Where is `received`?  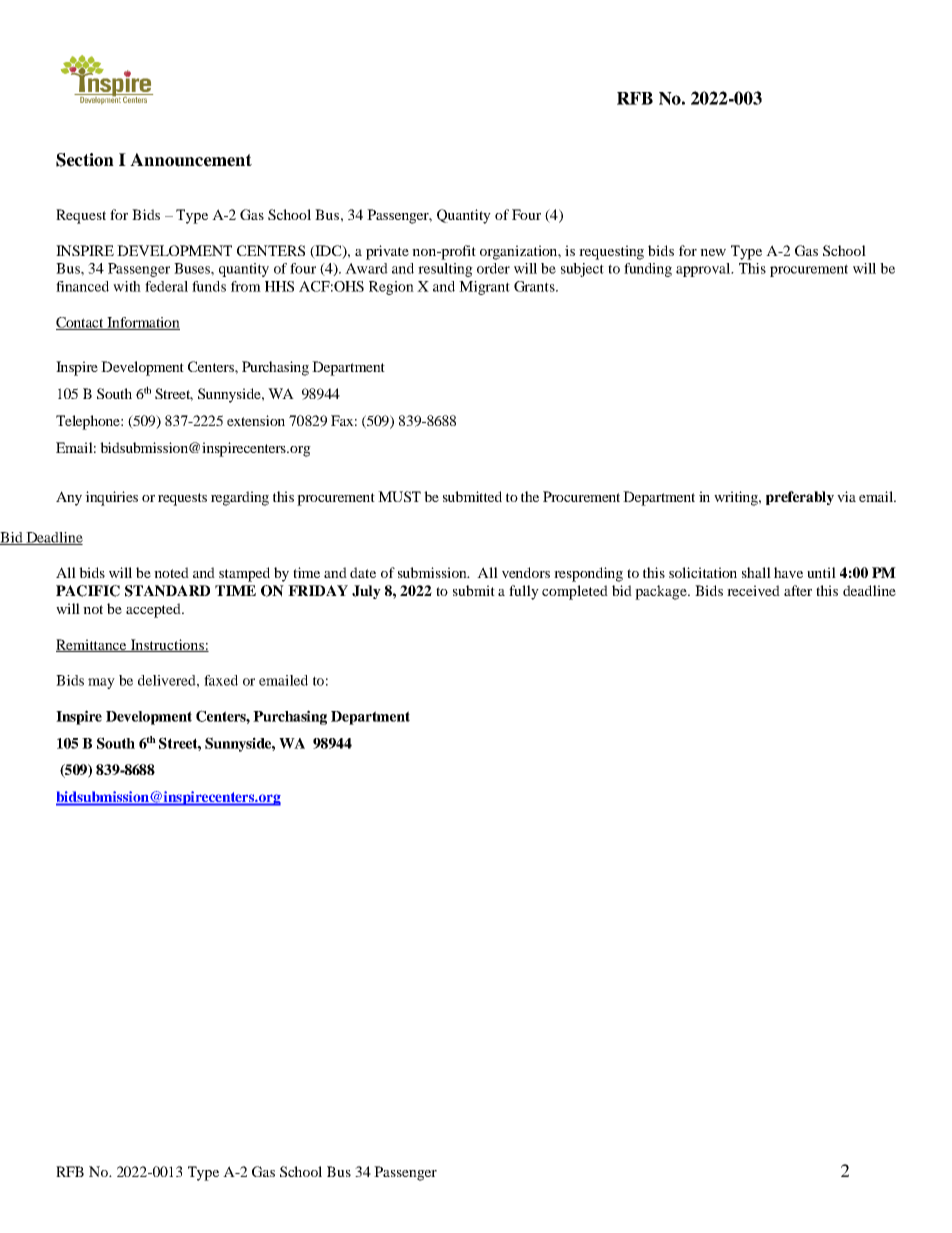
received is located at coordinates (753, 590).
